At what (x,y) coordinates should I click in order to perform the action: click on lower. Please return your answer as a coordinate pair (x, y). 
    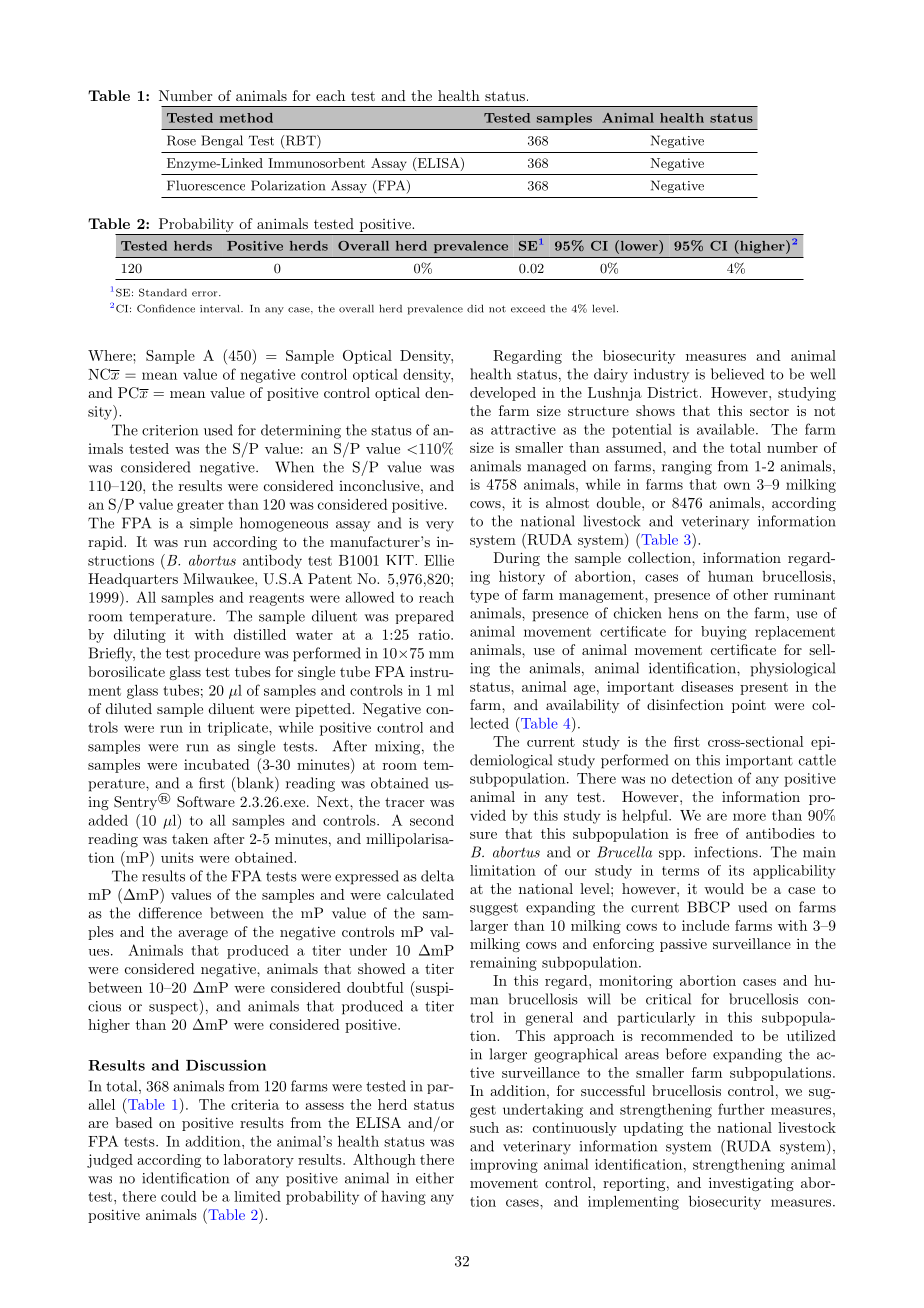
    Looking at the image, I should click on (639, 245).
